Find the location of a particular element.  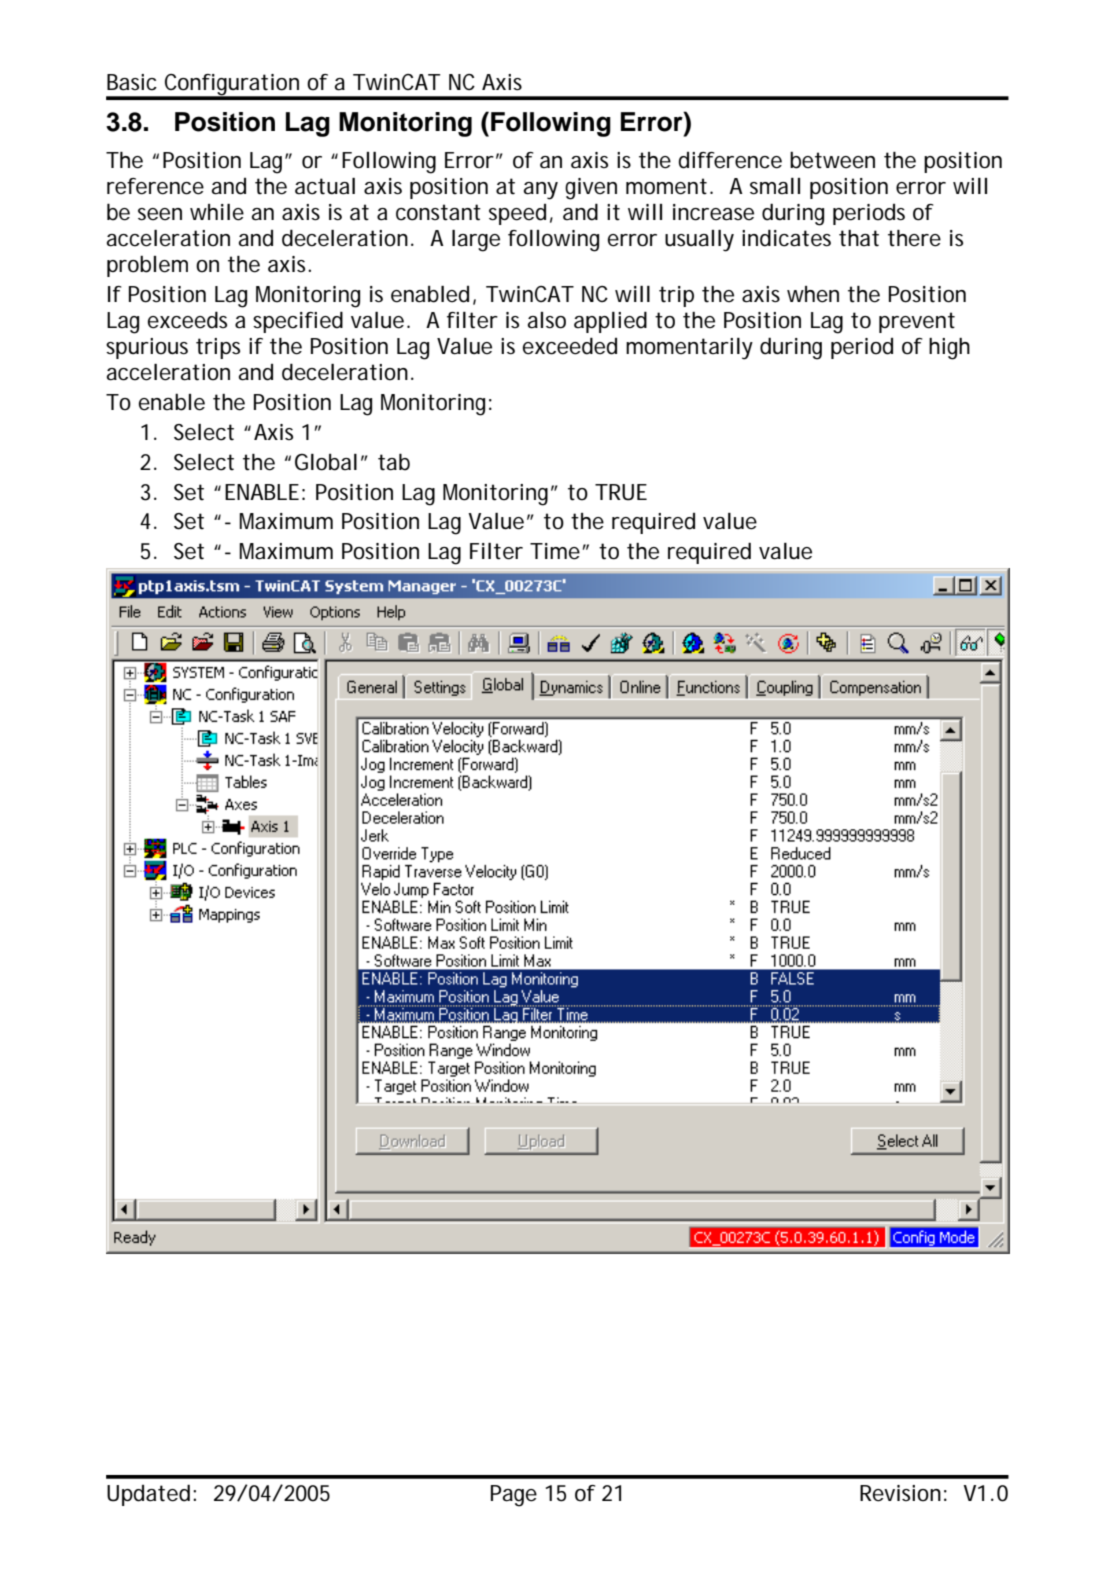

Page is located at coordinates (514, 1496).
